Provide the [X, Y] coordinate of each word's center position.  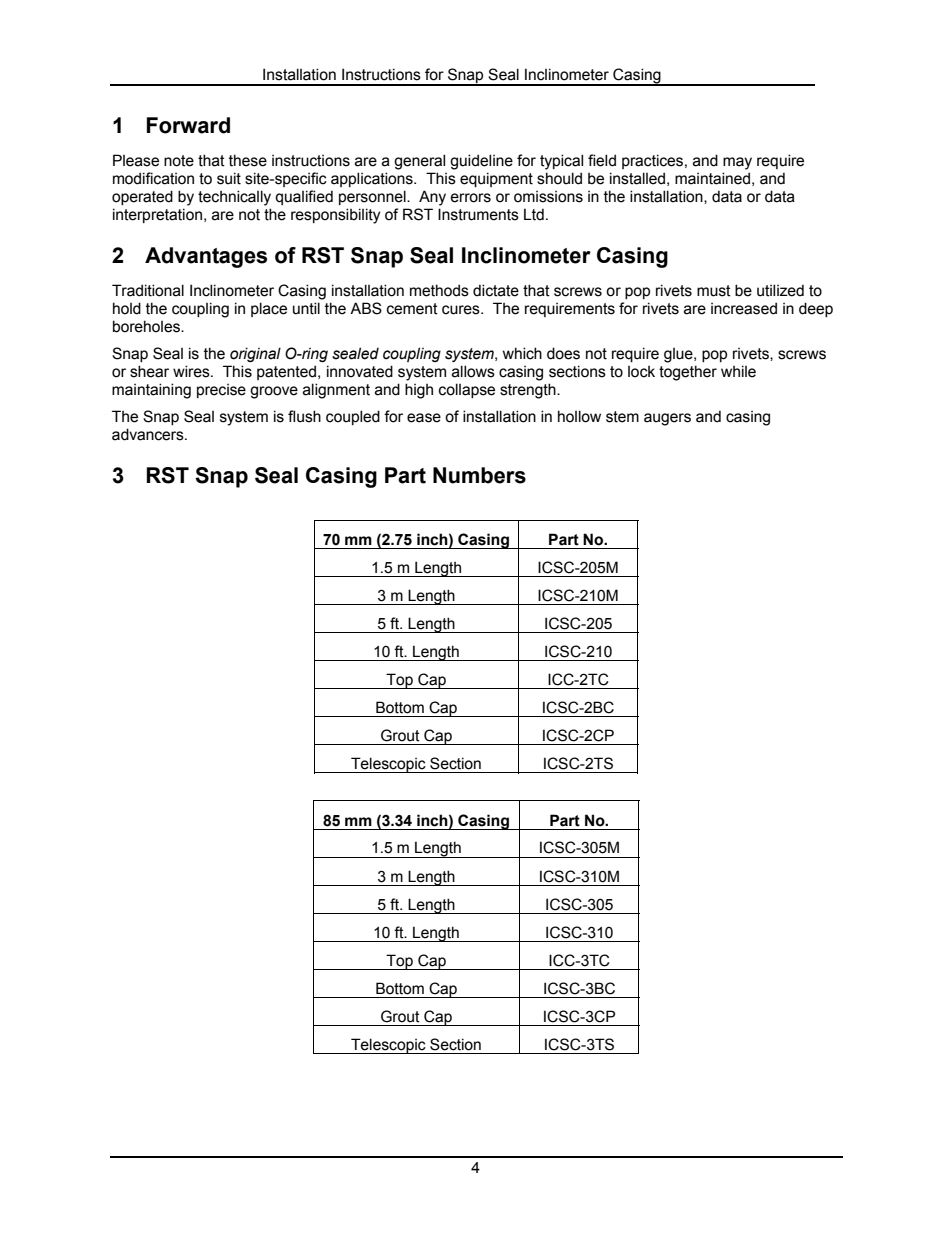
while [738, 371]
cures [462, 310]
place [269, 309]
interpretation [157, 215]
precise [221, 391]
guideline [481, 162]
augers [667, 419]
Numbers [479, 475]
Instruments [478, 214]
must [714, 291]
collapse [467, 390]
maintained [712, 178]
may [737, 163]
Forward [188, 125]
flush [304, 416]
